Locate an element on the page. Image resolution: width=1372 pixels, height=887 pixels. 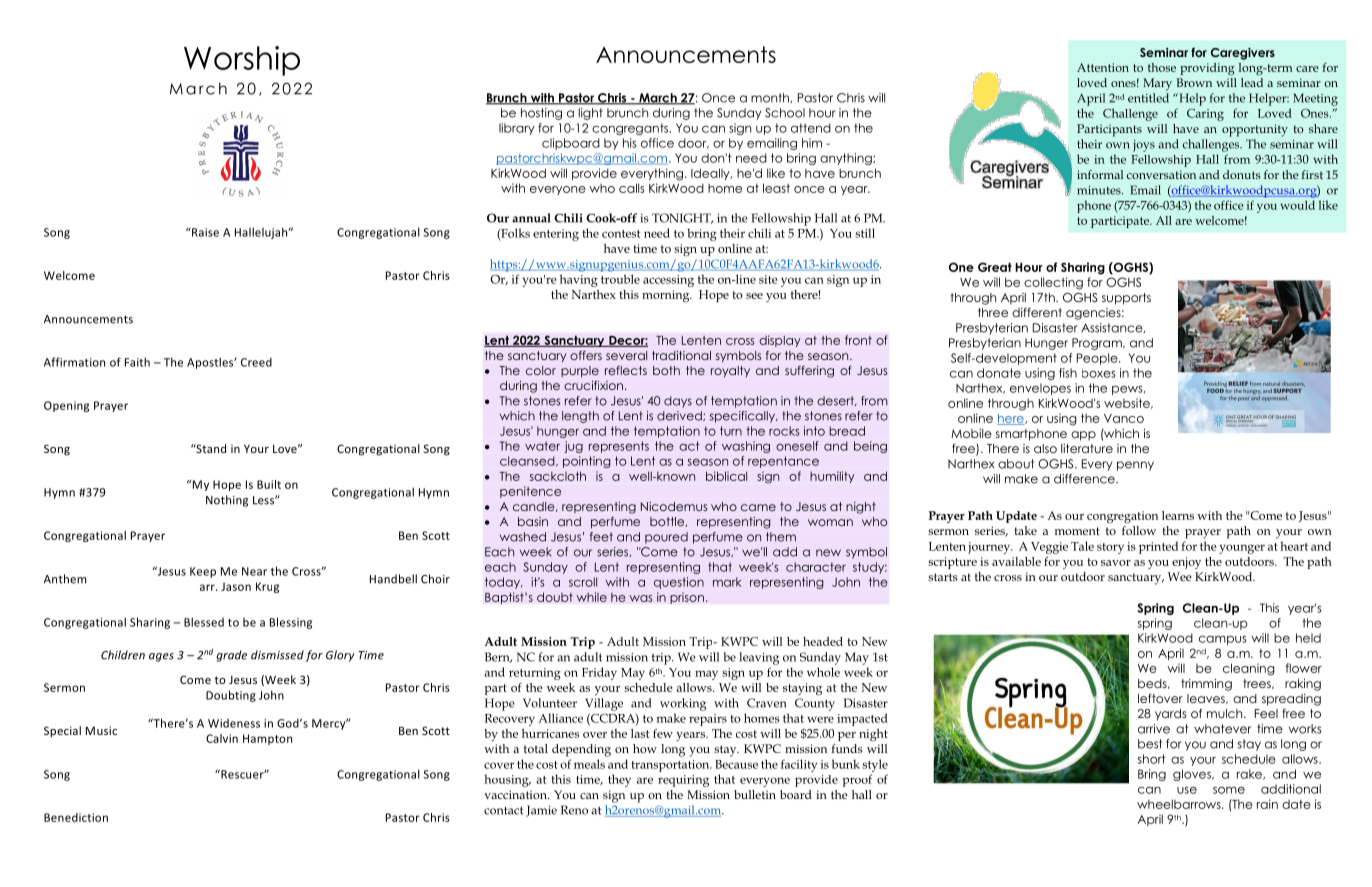
Assistance is located at coordinates (1113, 328).
